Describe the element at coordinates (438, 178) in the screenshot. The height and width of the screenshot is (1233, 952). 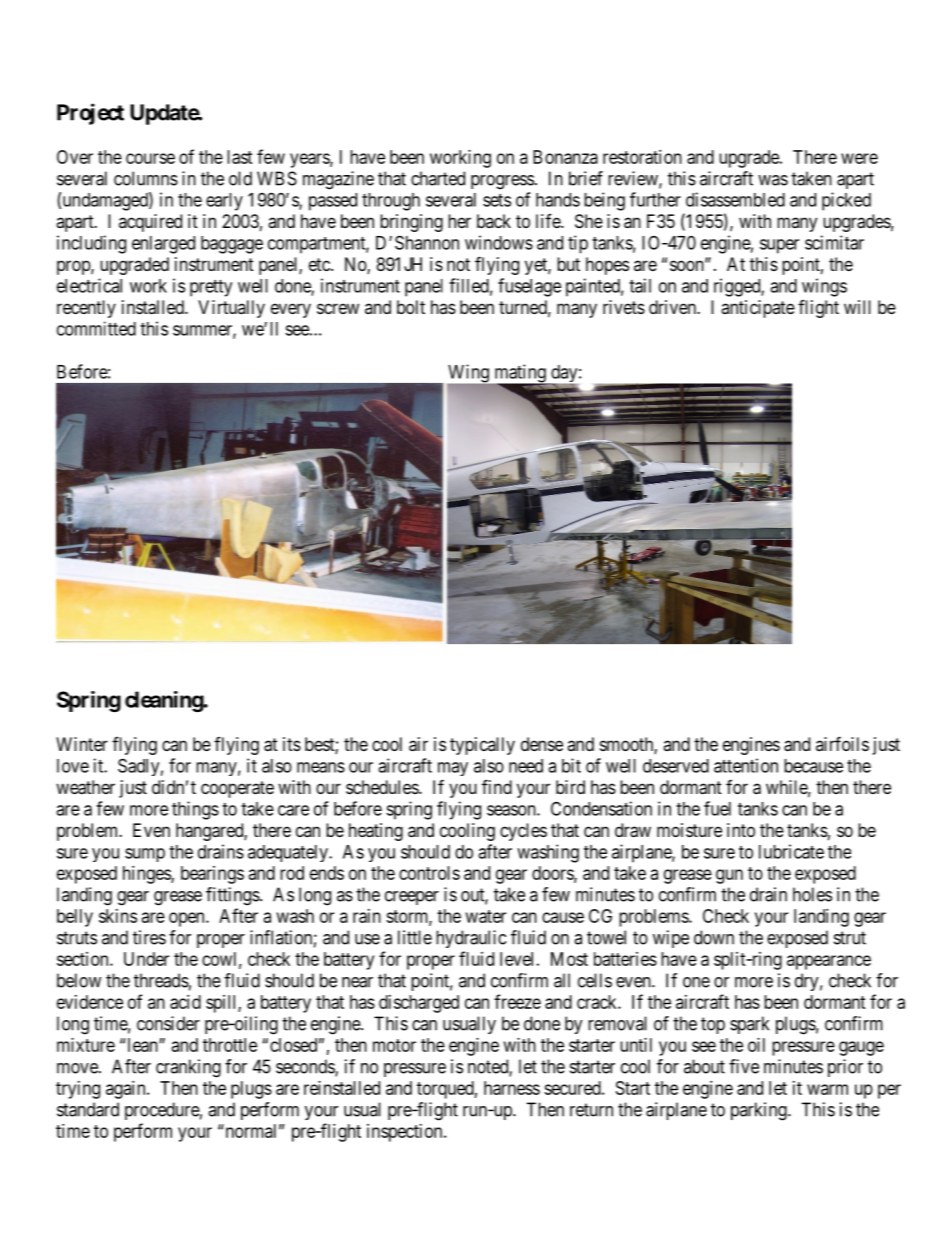
I see `charted` at that location.
